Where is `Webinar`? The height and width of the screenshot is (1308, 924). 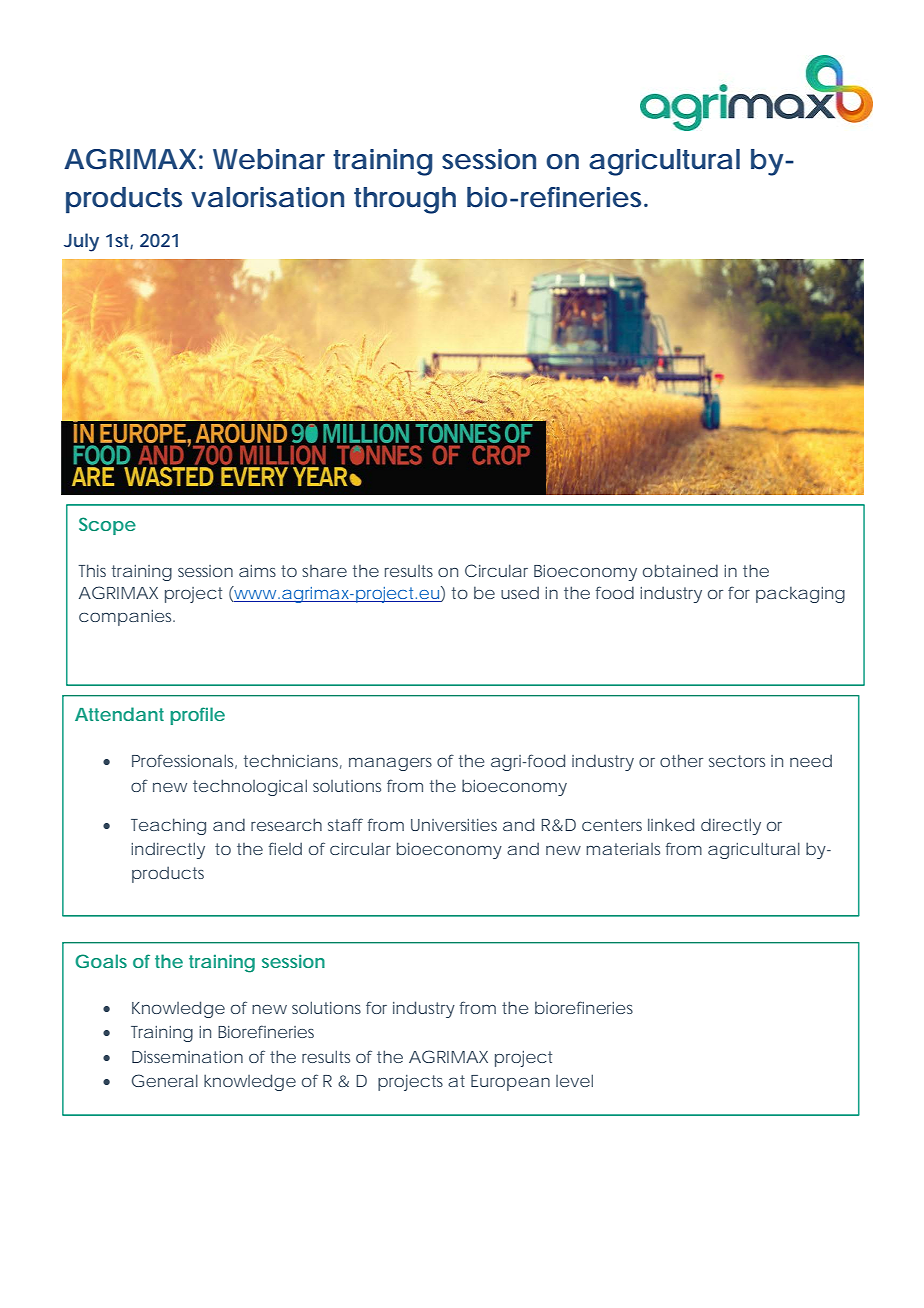
Webinar is located at coordinates (269, 159).
